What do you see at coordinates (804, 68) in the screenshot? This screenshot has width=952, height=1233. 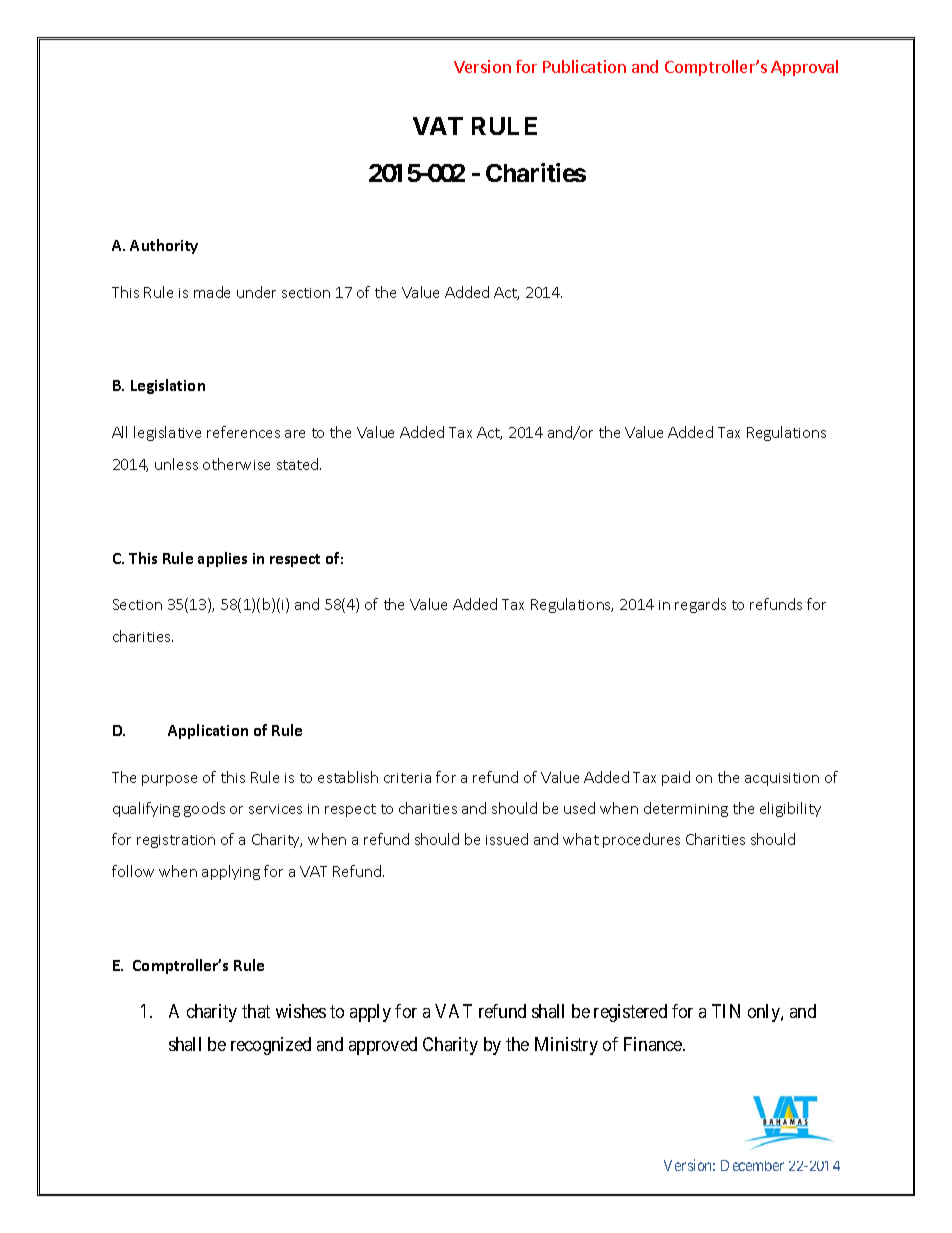 I see `Approval` at bounding box center [804, 68].
